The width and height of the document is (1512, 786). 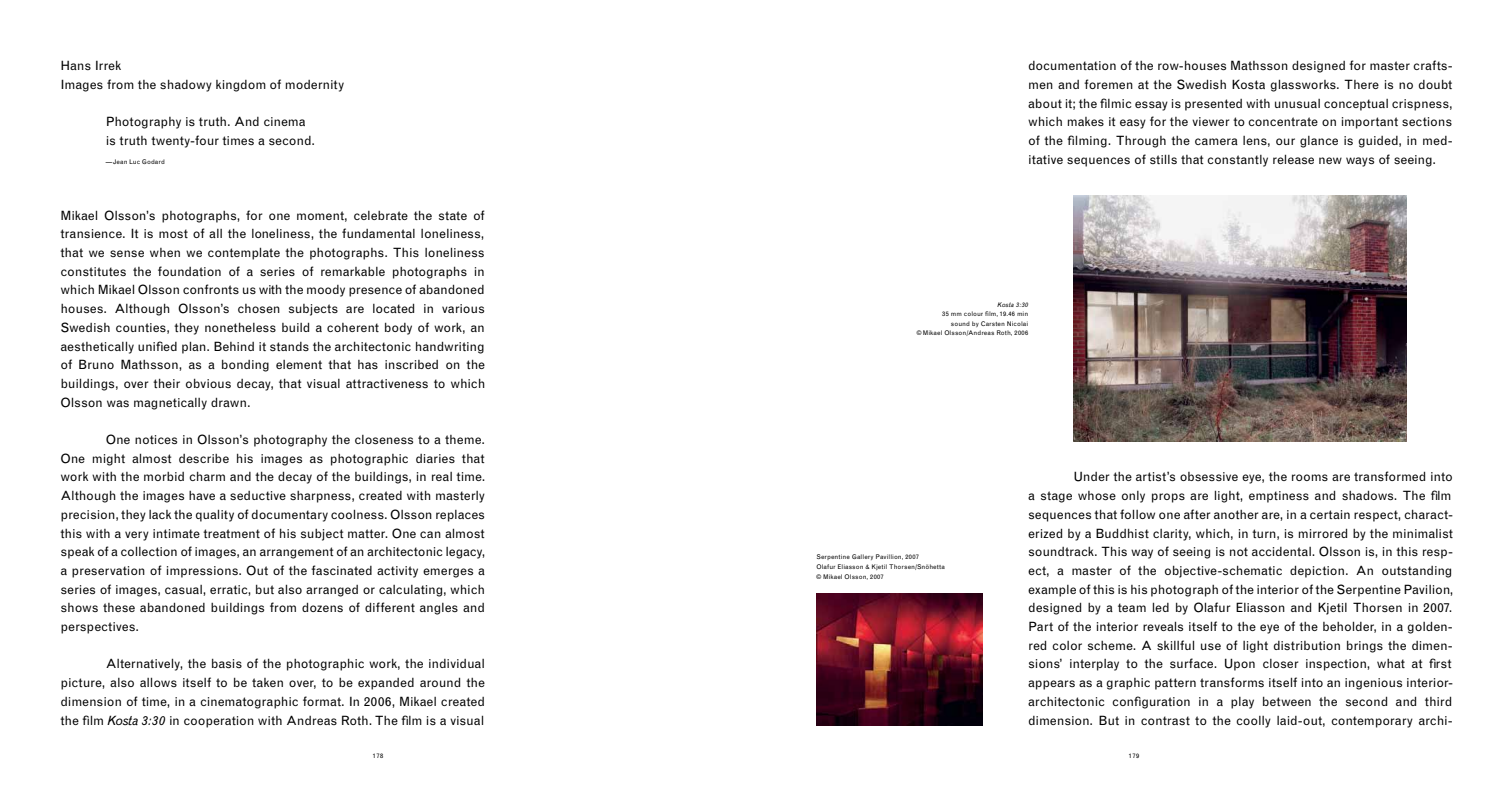 I want to click on about, so click(x=1045, y=103).
